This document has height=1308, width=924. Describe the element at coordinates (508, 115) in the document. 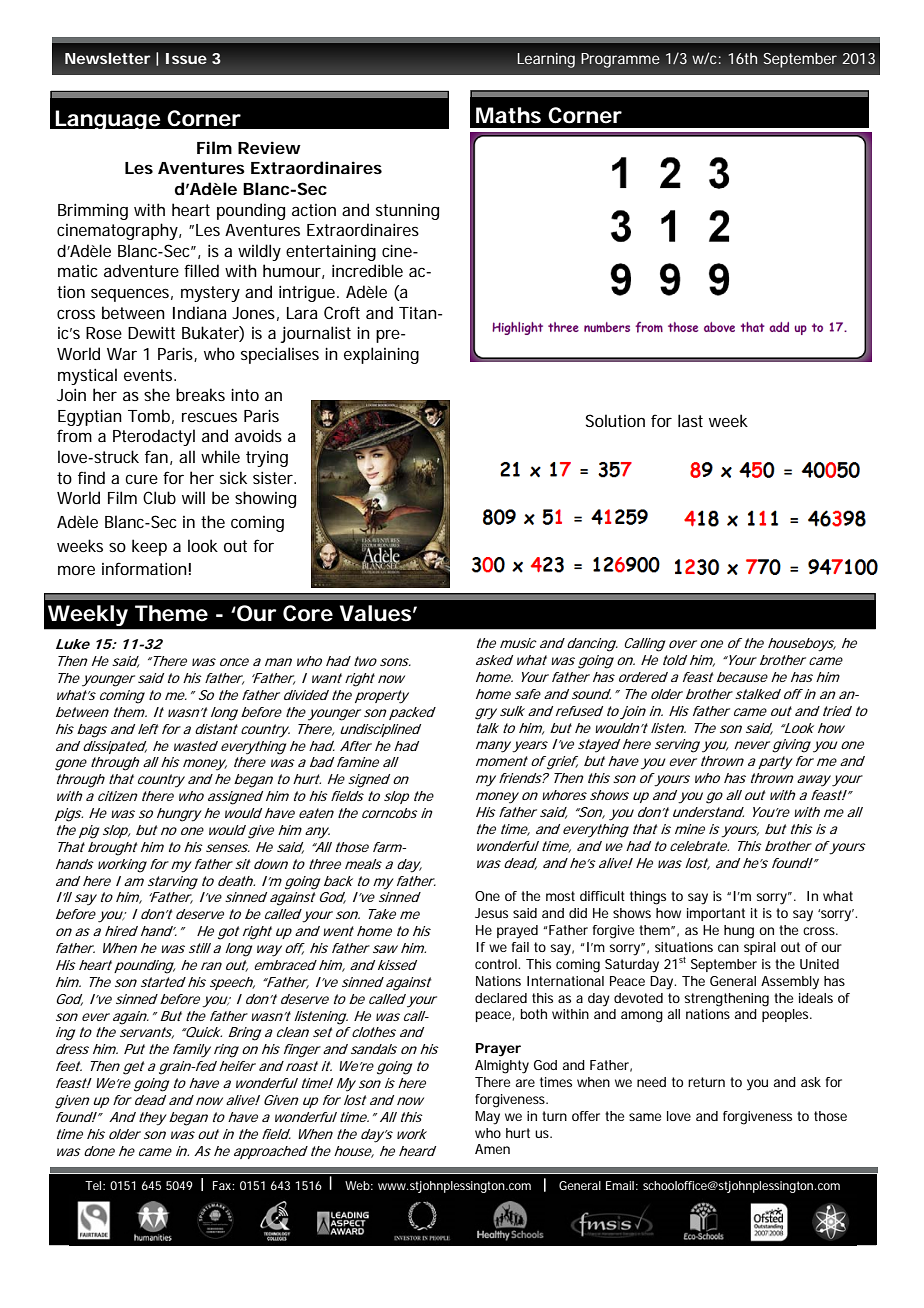

I see `Maths` at that location.
